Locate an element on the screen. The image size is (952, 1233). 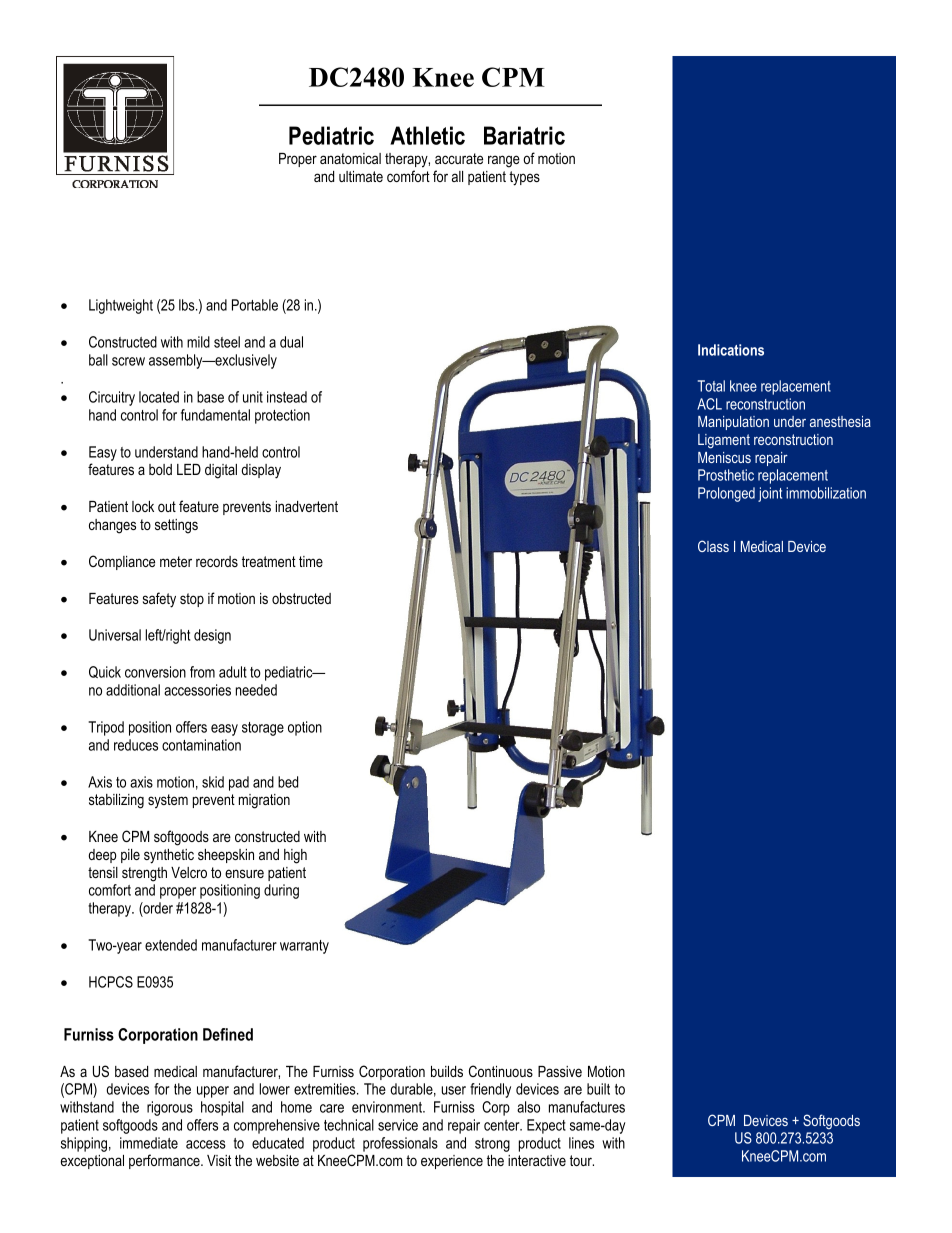
strong is located at coordinates (492, 1145).
